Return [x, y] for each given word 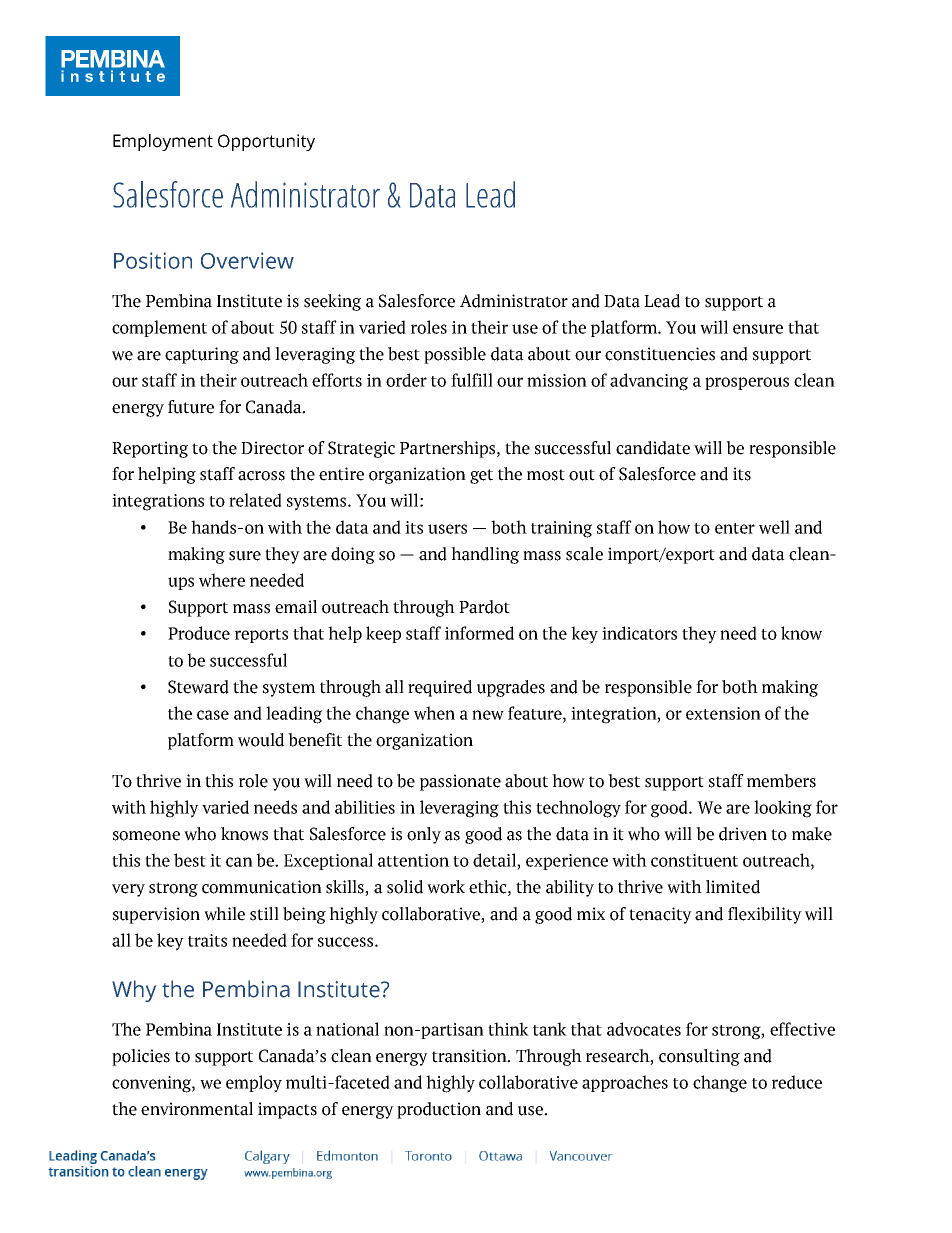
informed [479, 633]
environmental [197, 1109]
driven [743, 834]
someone [146, 836]
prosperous [747, 383]
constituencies [660, 354]
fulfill [472, 380]
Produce [199, 633]
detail [495, 860]
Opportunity [266, 142]
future [191, 407]
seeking [332, 302]
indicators [639, 633]
